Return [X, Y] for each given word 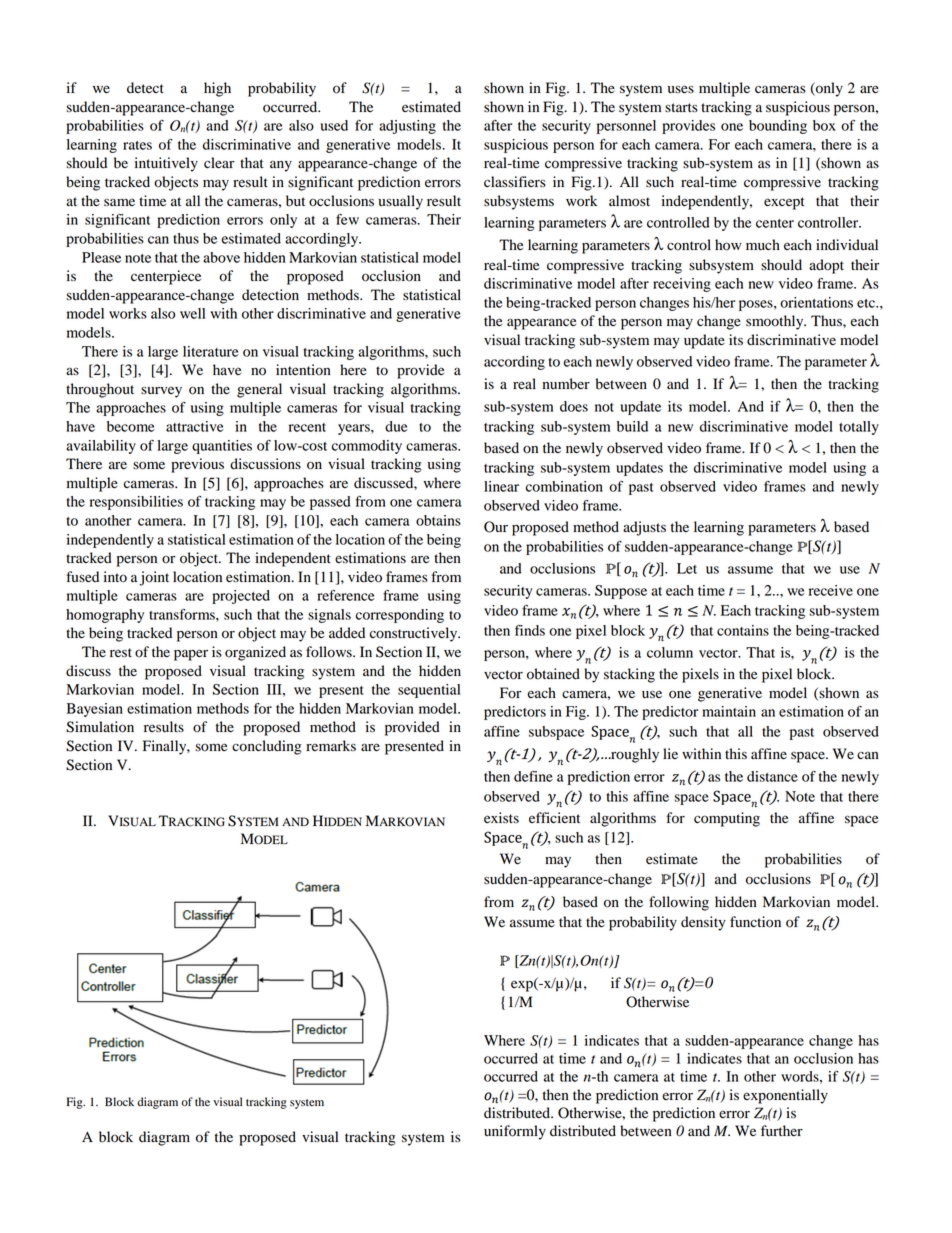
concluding [266, 747]
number [566, 384]
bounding [778, 127]
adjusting [407, 127]
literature [211, 351]
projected [241, 597]
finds [530, 630]
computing [727, 819]
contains [743, 630]
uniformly [515, 1132]
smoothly [776, 322]
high [217, 89]
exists [501, 817]
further [782, 1131]
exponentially [785, 1096]
